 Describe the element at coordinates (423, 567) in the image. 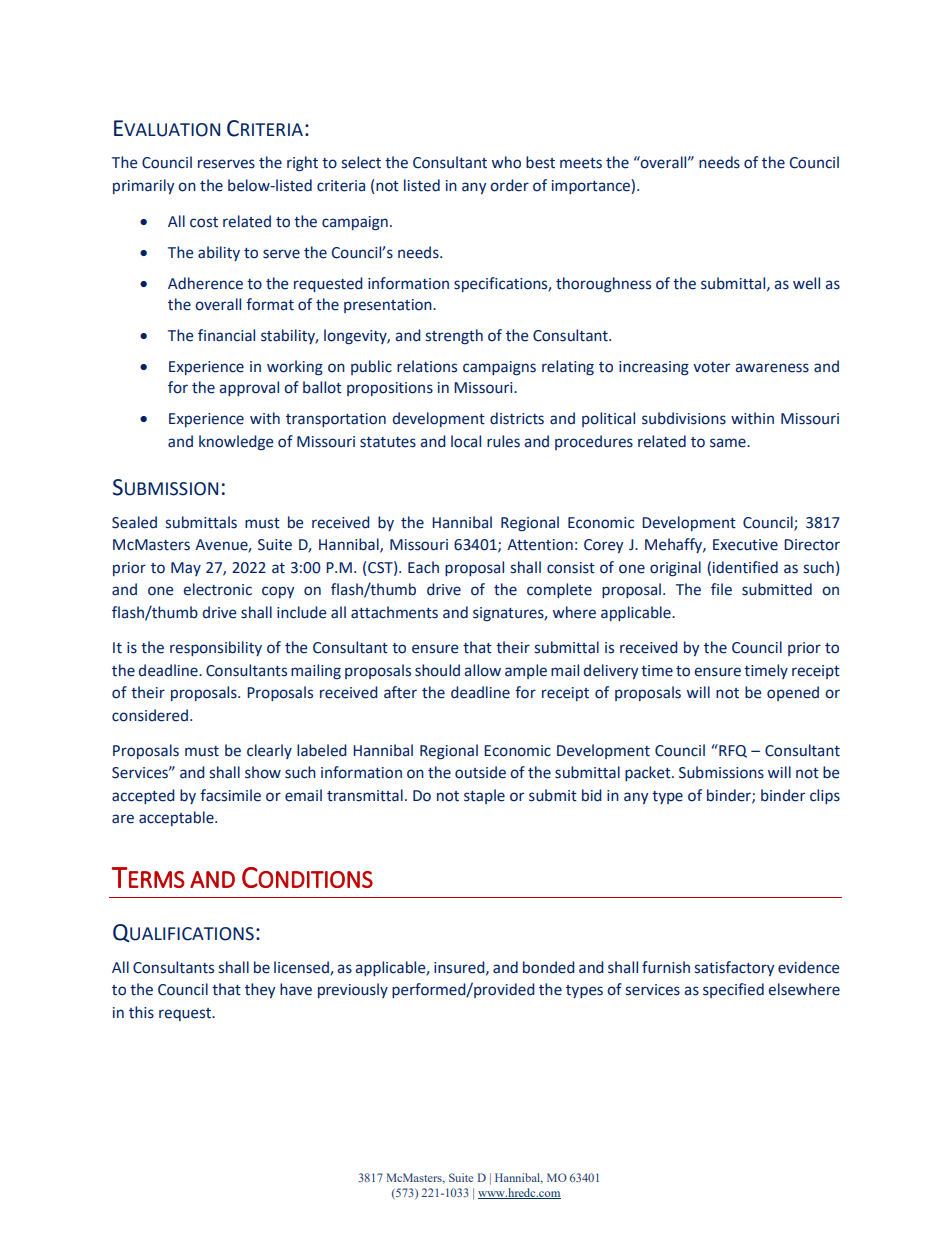

I see `Each` at that location.
